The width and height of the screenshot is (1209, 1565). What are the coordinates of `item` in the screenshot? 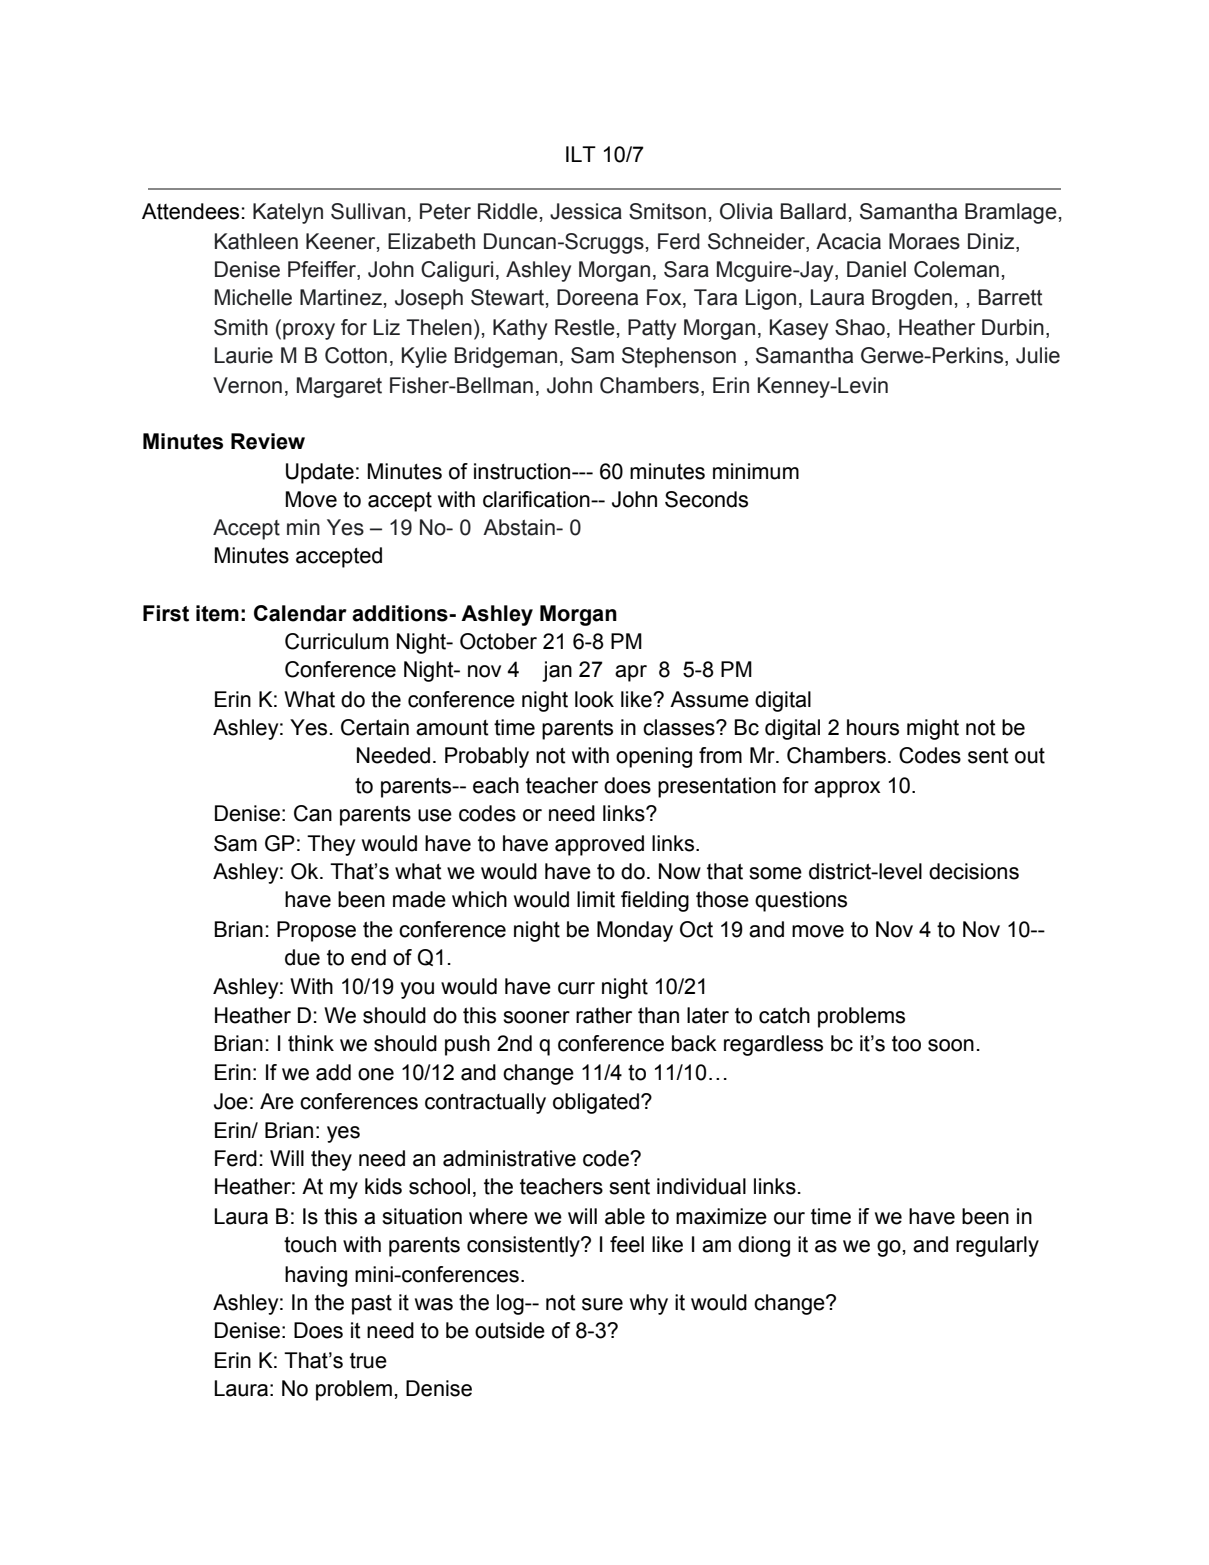 It's located at (217, 613).
